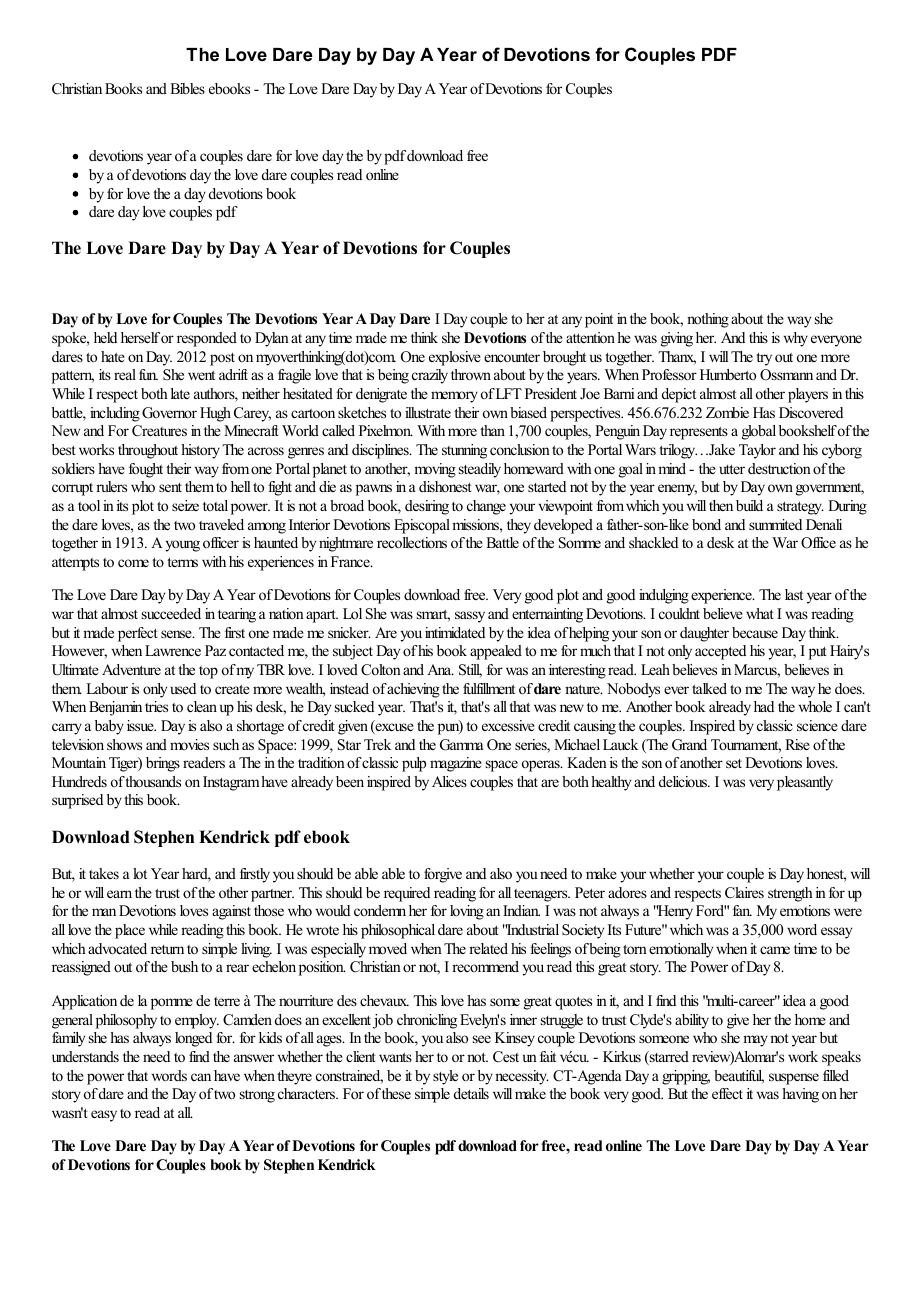 The image size is (924, 1308). I want to click on had, so click(764, 706).
